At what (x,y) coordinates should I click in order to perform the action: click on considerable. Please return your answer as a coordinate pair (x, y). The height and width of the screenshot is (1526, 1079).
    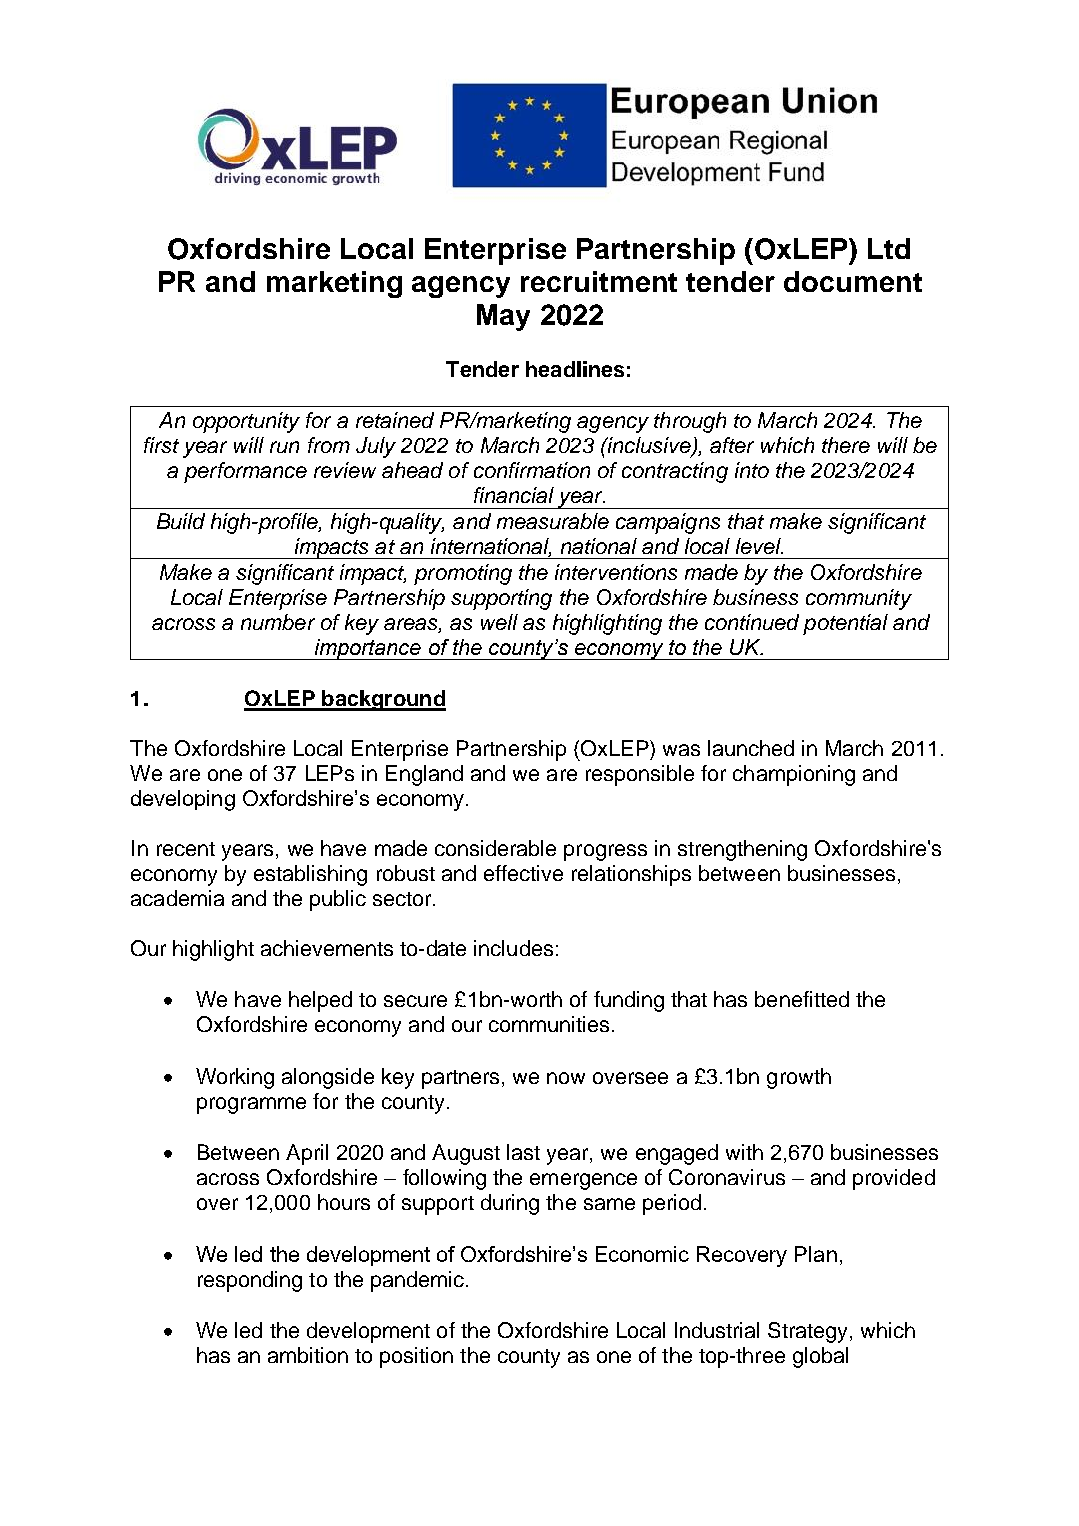
    Looking at the image, I should click on (495, 848).
